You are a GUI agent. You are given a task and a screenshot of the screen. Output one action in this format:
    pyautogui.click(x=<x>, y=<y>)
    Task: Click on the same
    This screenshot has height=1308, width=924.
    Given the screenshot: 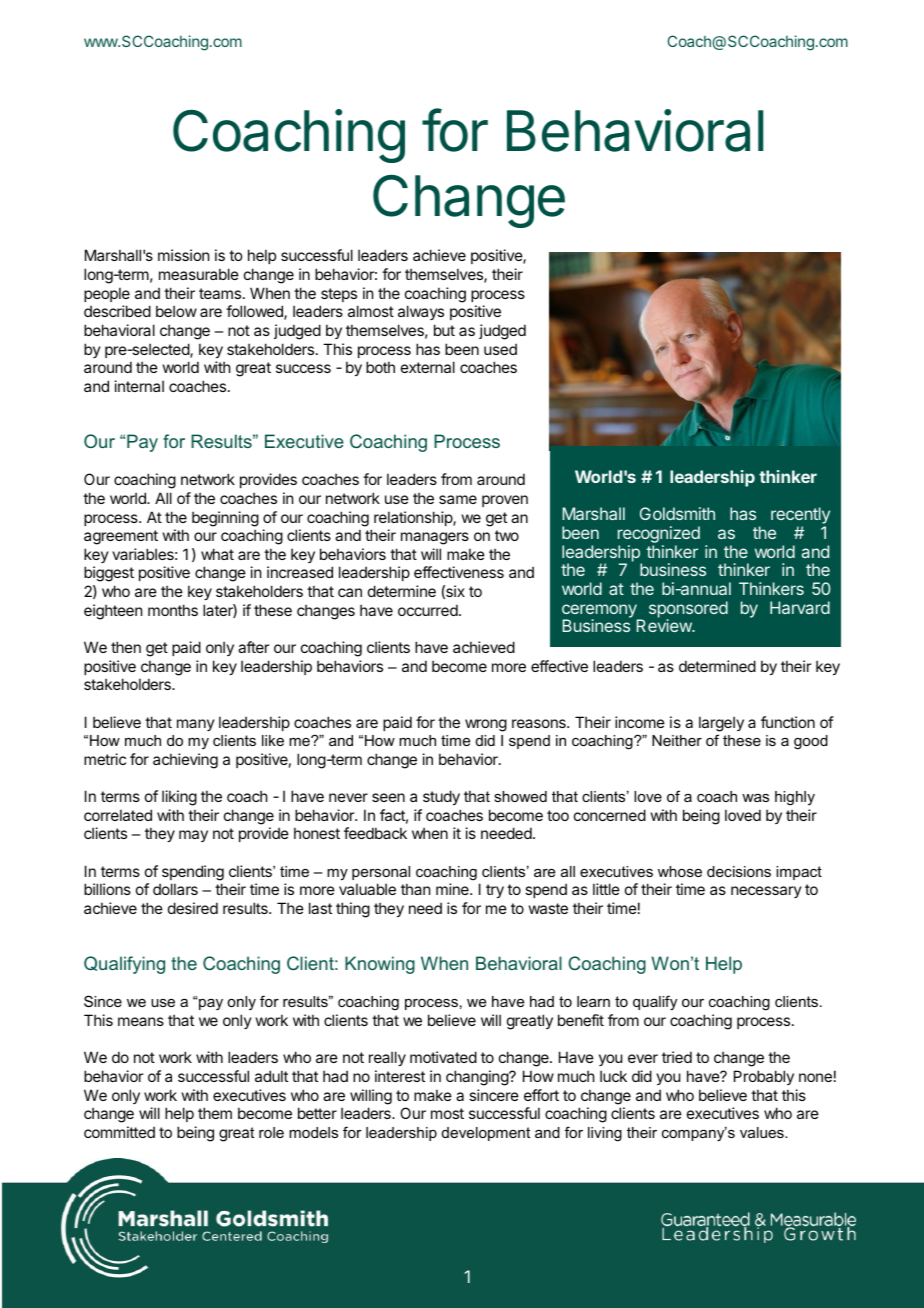 What is the action you would take?
    pyautogui.click(x=458, y=499)
